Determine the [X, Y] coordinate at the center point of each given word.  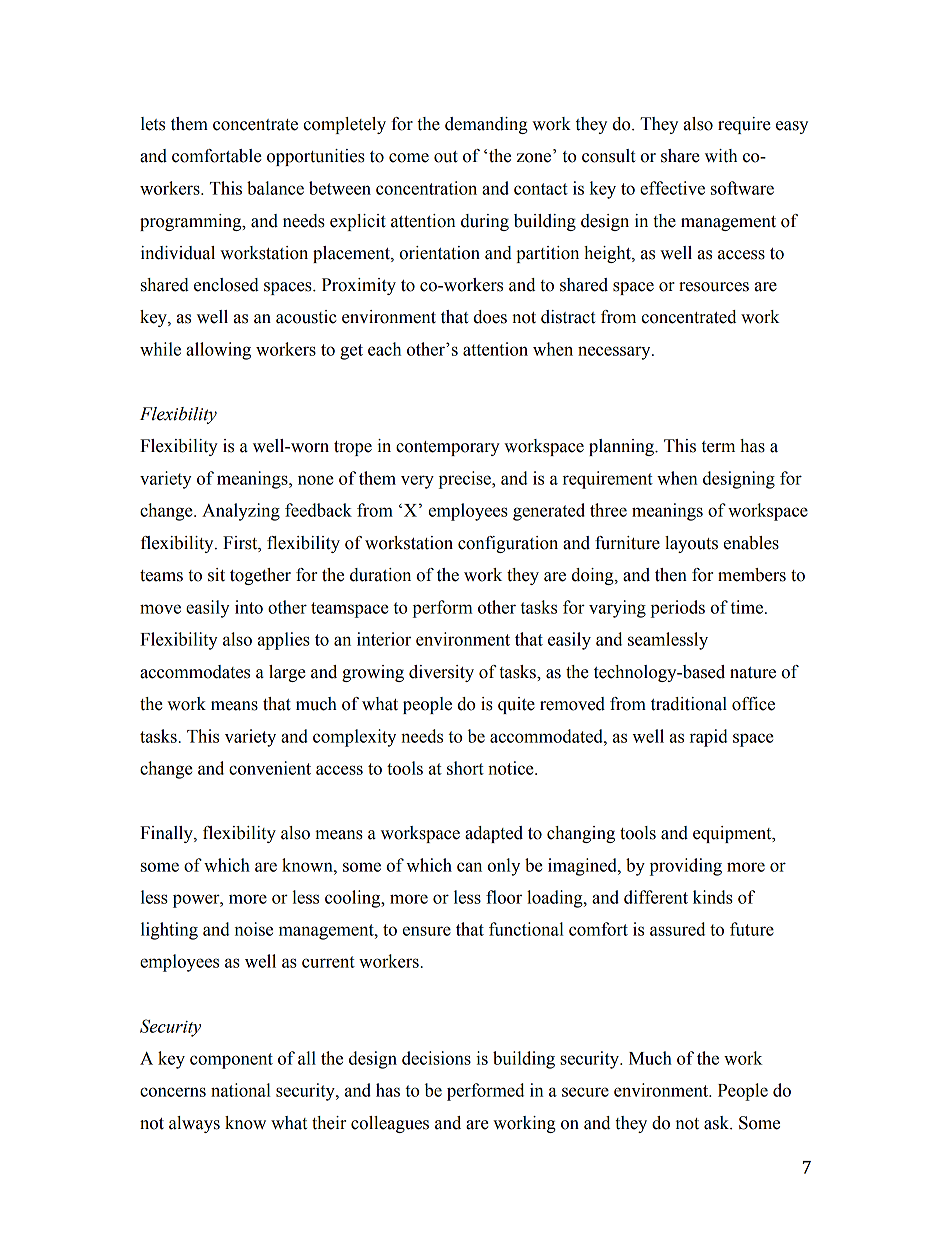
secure [585, 1092]
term [718, 447]
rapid [709, 738]
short [465, 768]
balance [275, 188]
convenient [270, 768]
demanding [486, 125]
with [721, 156]
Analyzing [241, 512]
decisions [436, 1058]
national [241, 1090]
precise [466, 480]
